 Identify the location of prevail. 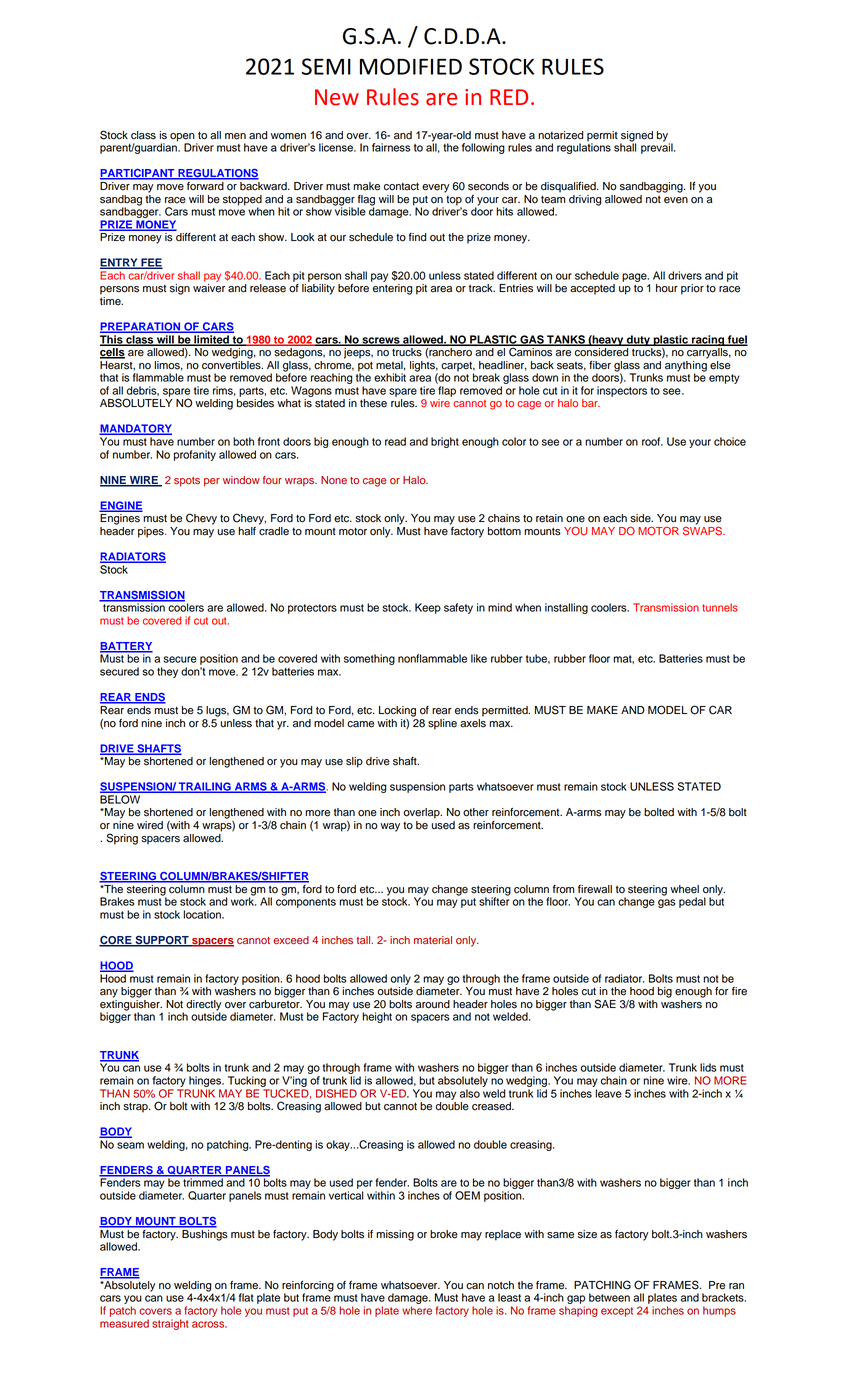
(658, 147).
